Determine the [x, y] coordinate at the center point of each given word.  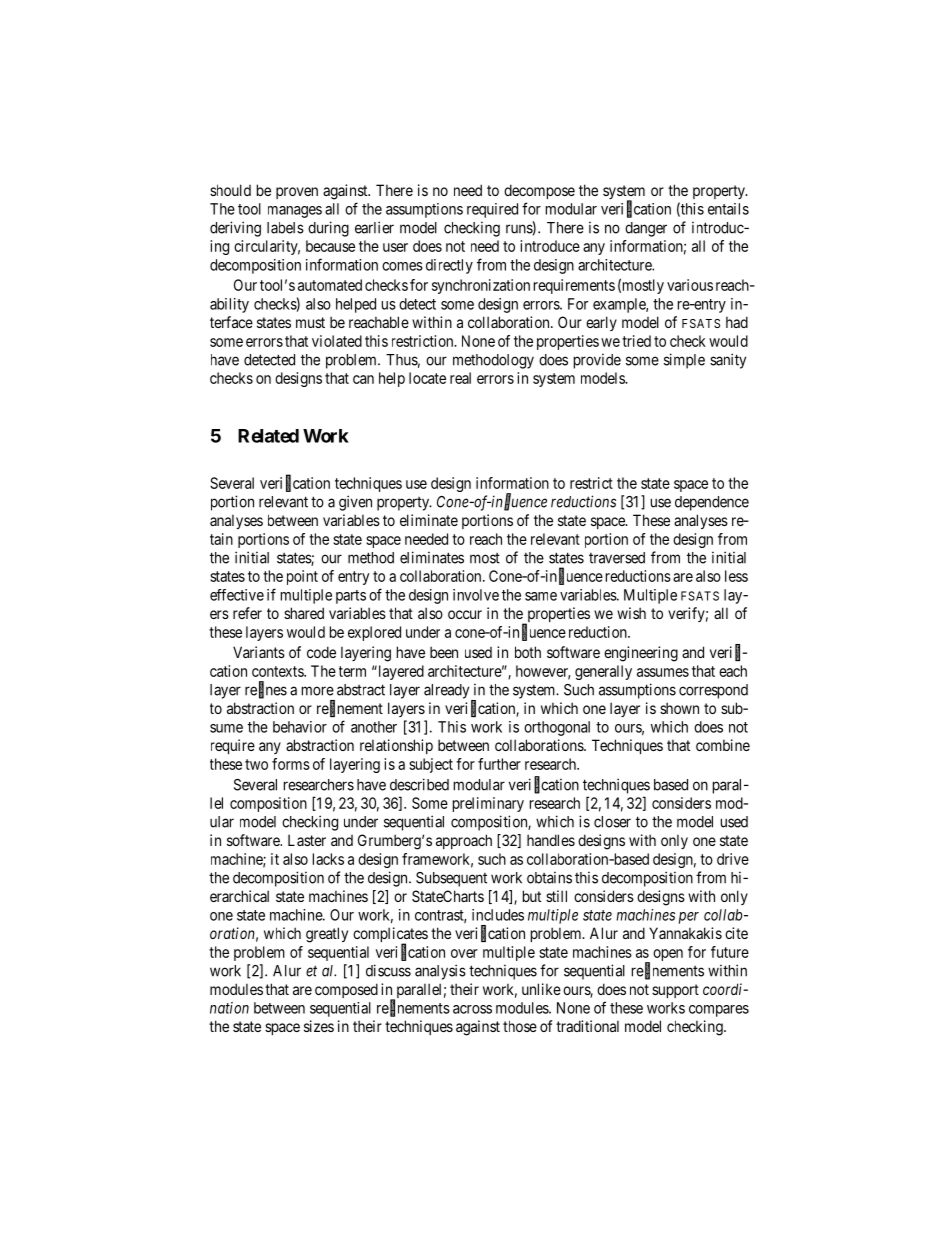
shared [304, 613]
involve [476, 595]
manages [295, 212]
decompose [539, 191]
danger [646, 229]
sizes [319, 1026]
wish [631, 613]
